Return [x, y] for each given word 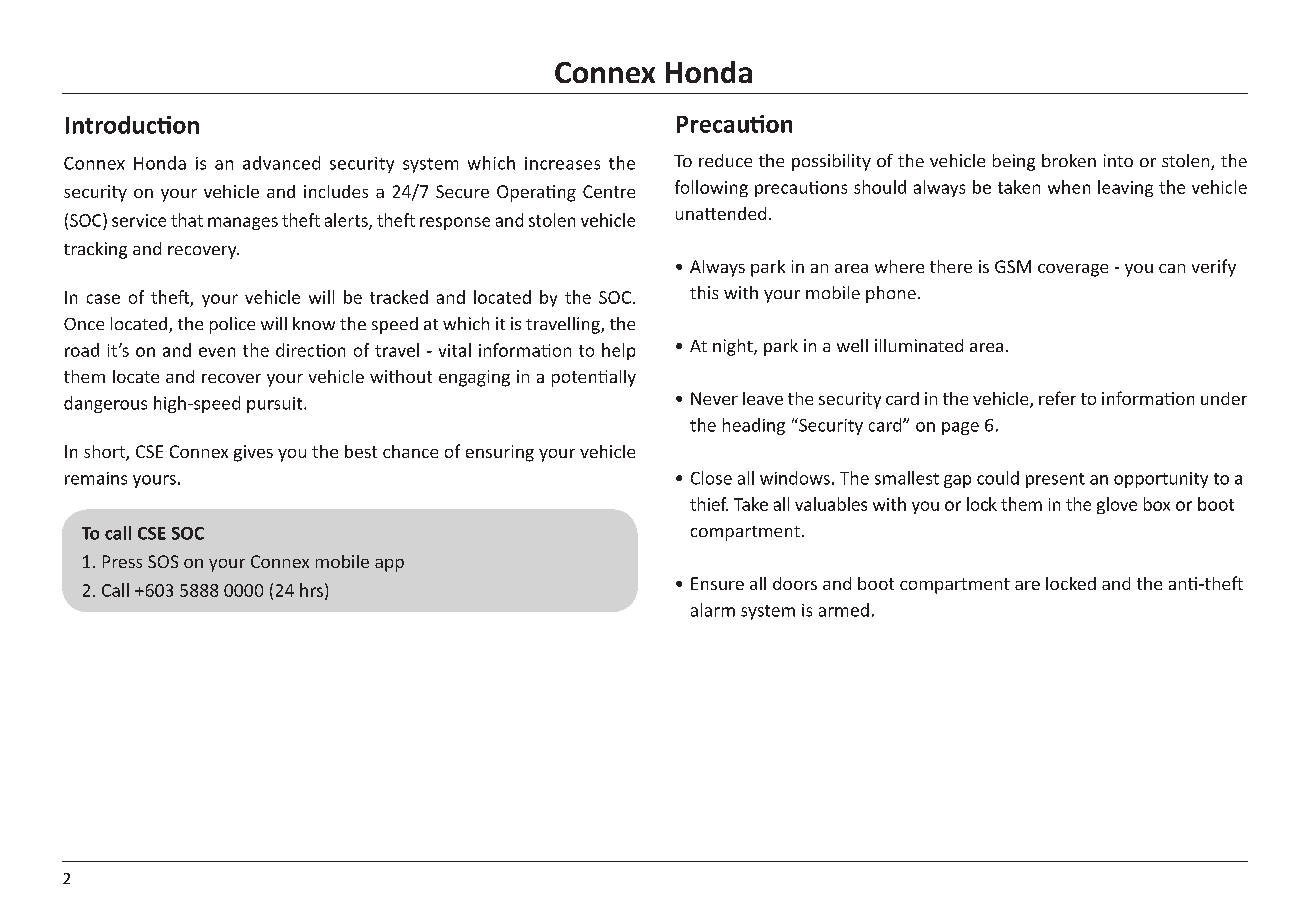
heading [754, 426]
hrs [311, 590]
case [103, 299]
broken [1069, 160]
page [960, 428]
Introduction [132, 125]
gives [253, 453]
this [704, 292]
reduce [725, 160]
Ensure [717, 583]
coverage [1073, 270]
